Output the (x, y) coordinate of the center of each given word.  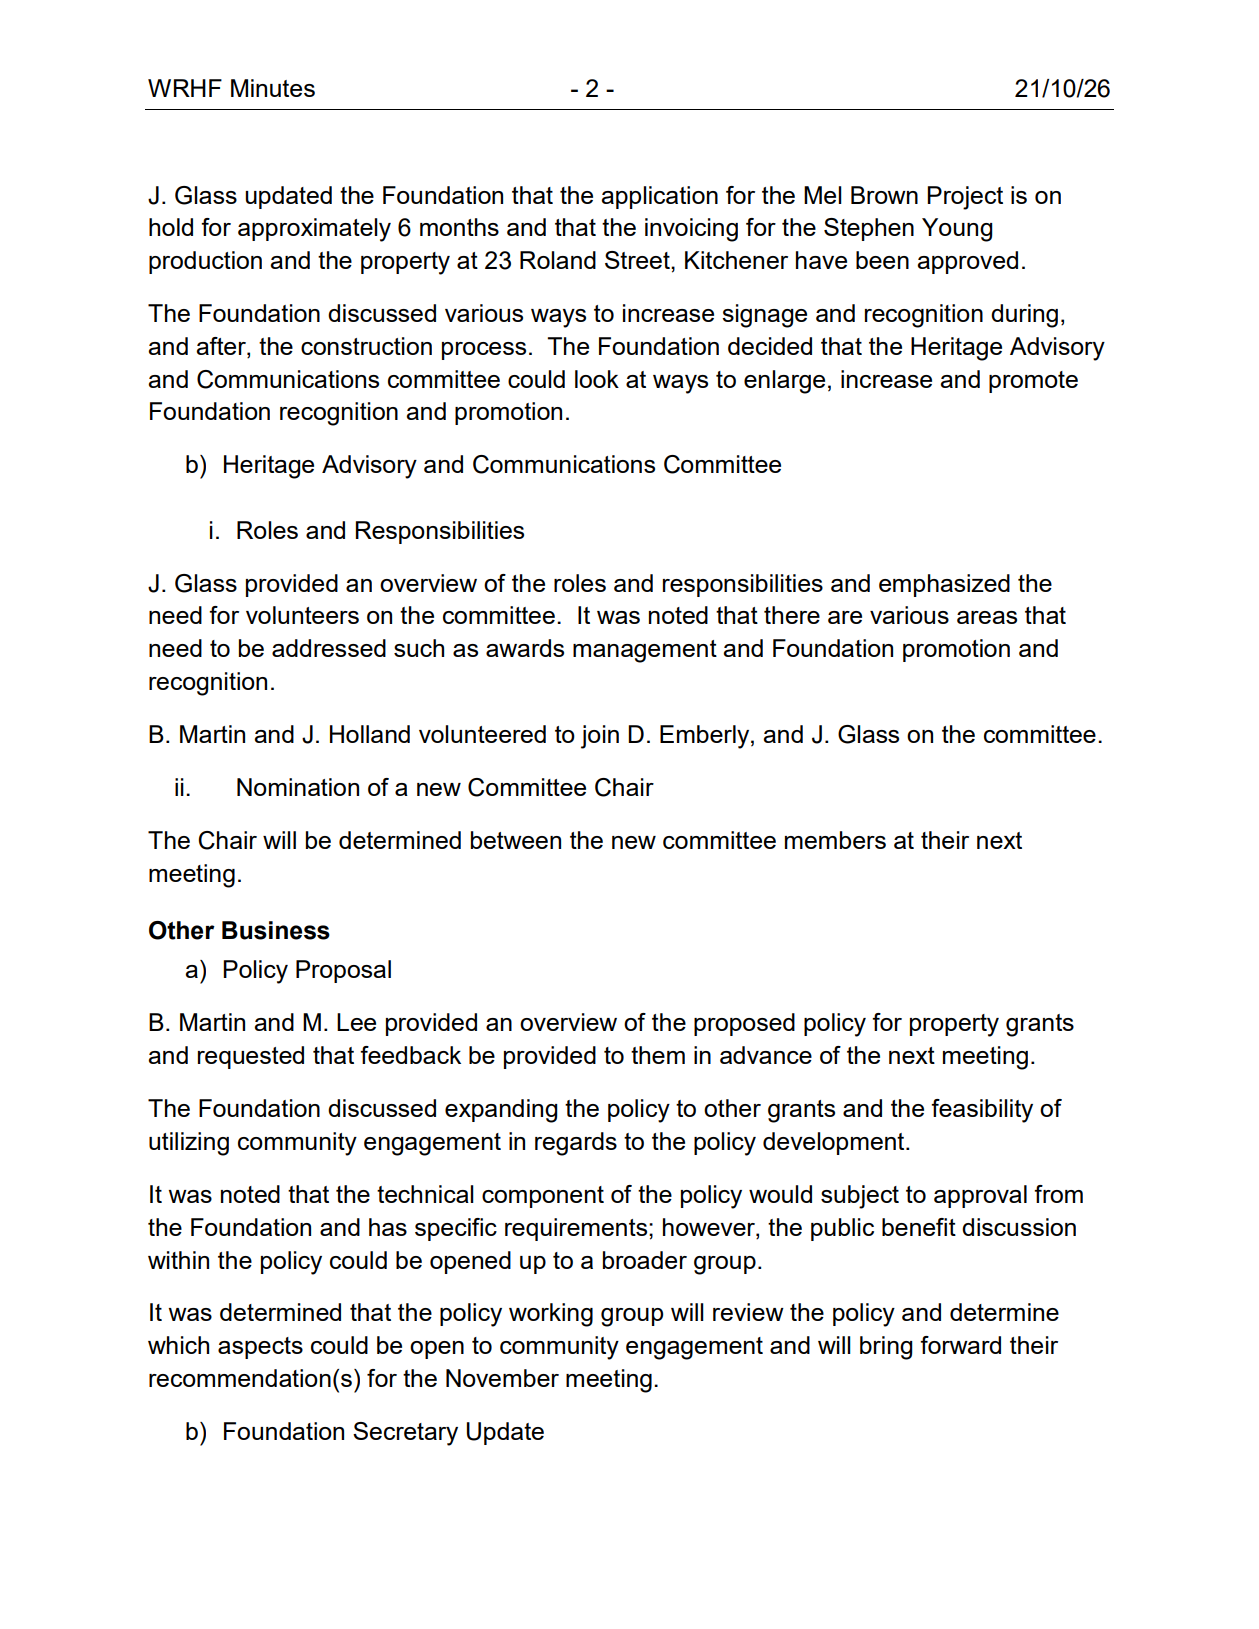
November (502, 1378)
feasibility (982, 1111)
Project (965, 198)
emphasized (944, 585)
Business (276, 930)
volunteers (302, 615)
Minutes (273, 88)
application (659, 197)
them (658, 1055)
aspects (260, 1348)
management (645, 651)
